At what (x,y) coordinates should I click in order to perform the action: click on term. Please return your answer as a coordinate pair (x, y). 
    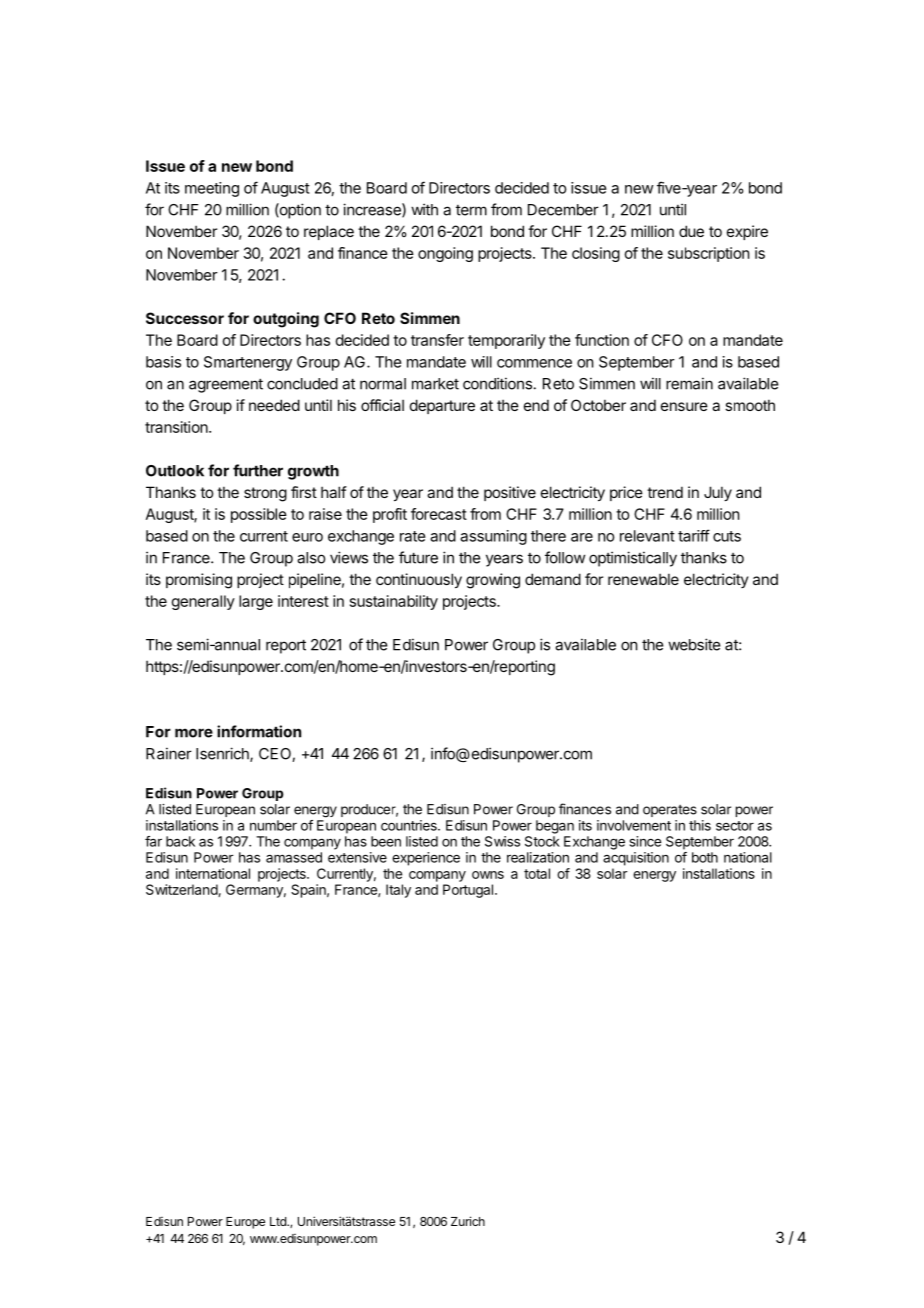
    Looking at the image, I should click on (471, 210).
